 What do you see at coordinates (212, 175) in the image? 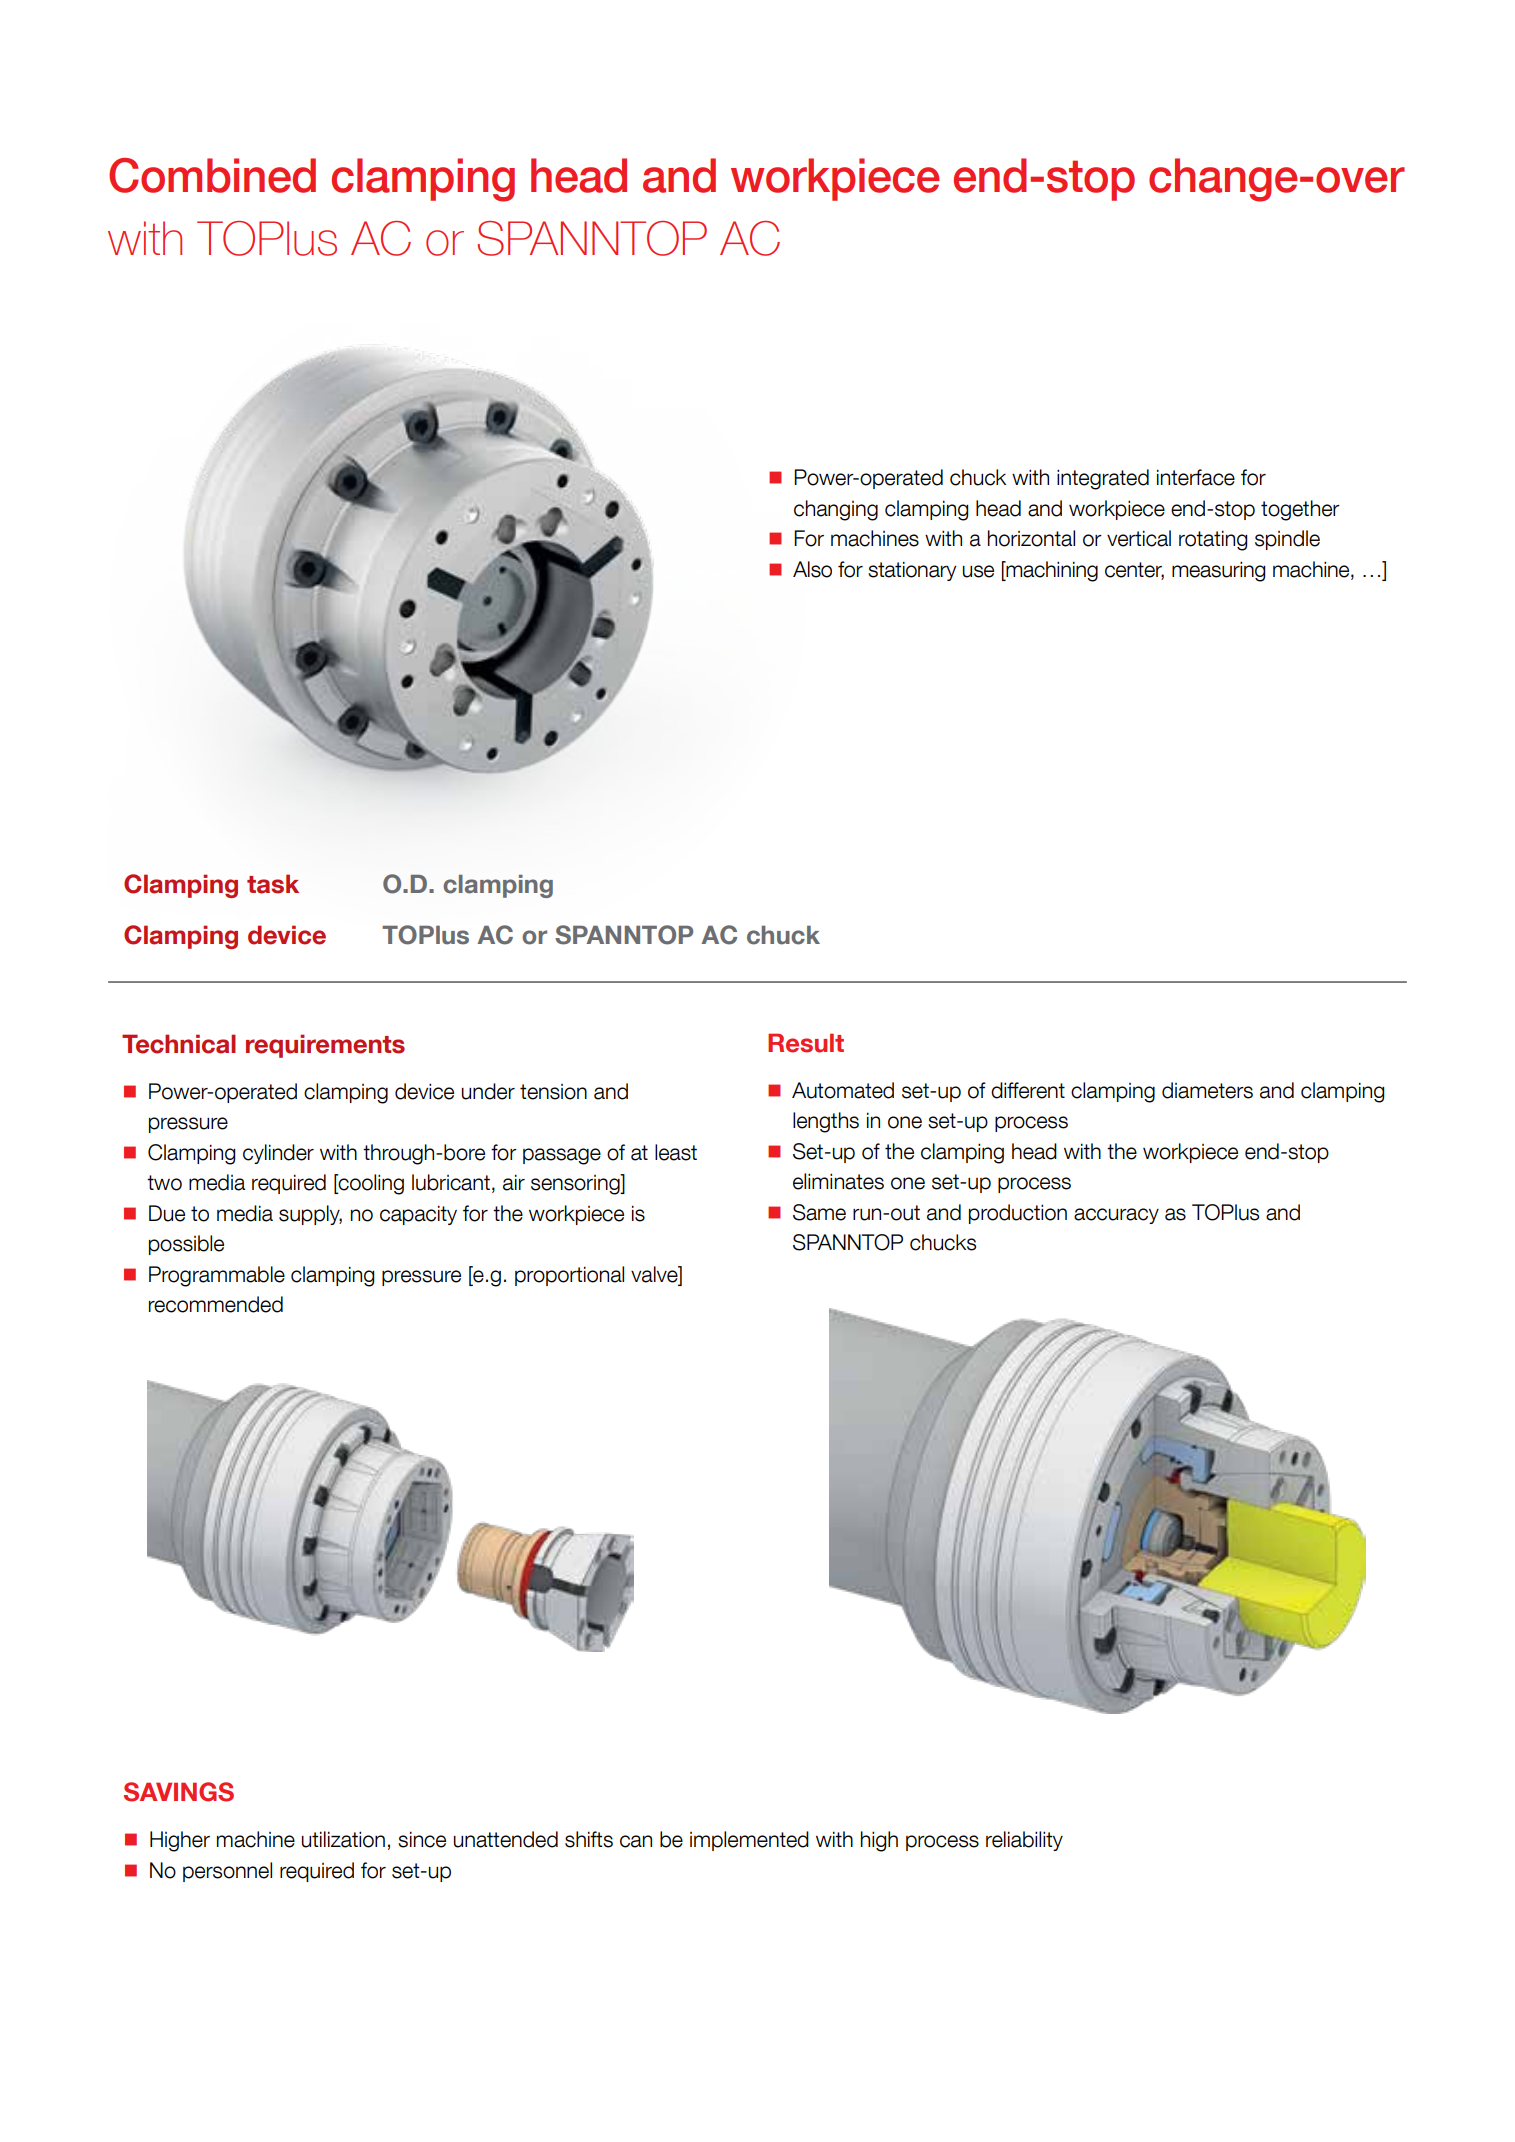
I see `Combined` at bounding box center [212, 175].
